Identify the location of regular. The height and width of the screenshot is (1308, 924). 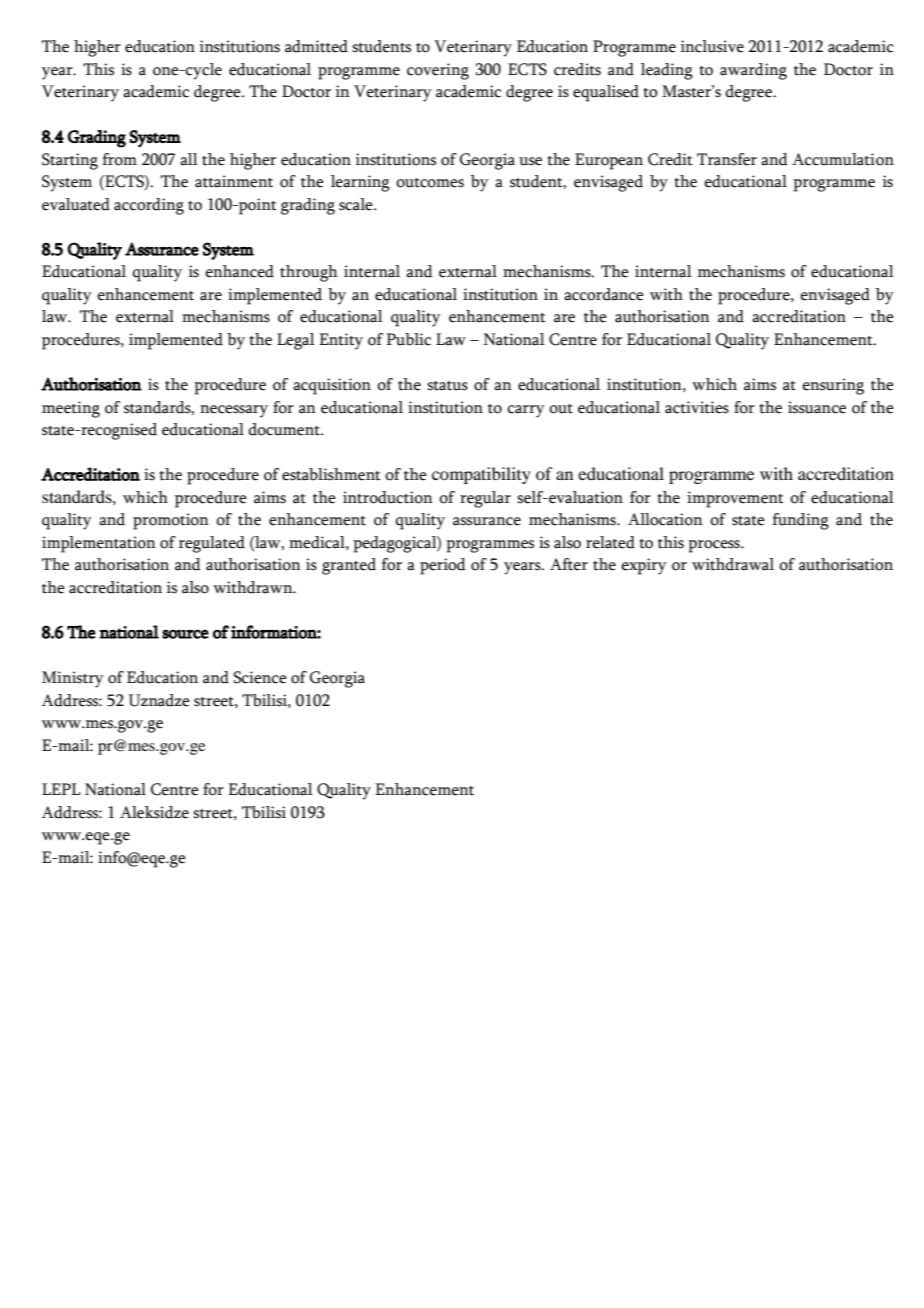
(485, 499).
